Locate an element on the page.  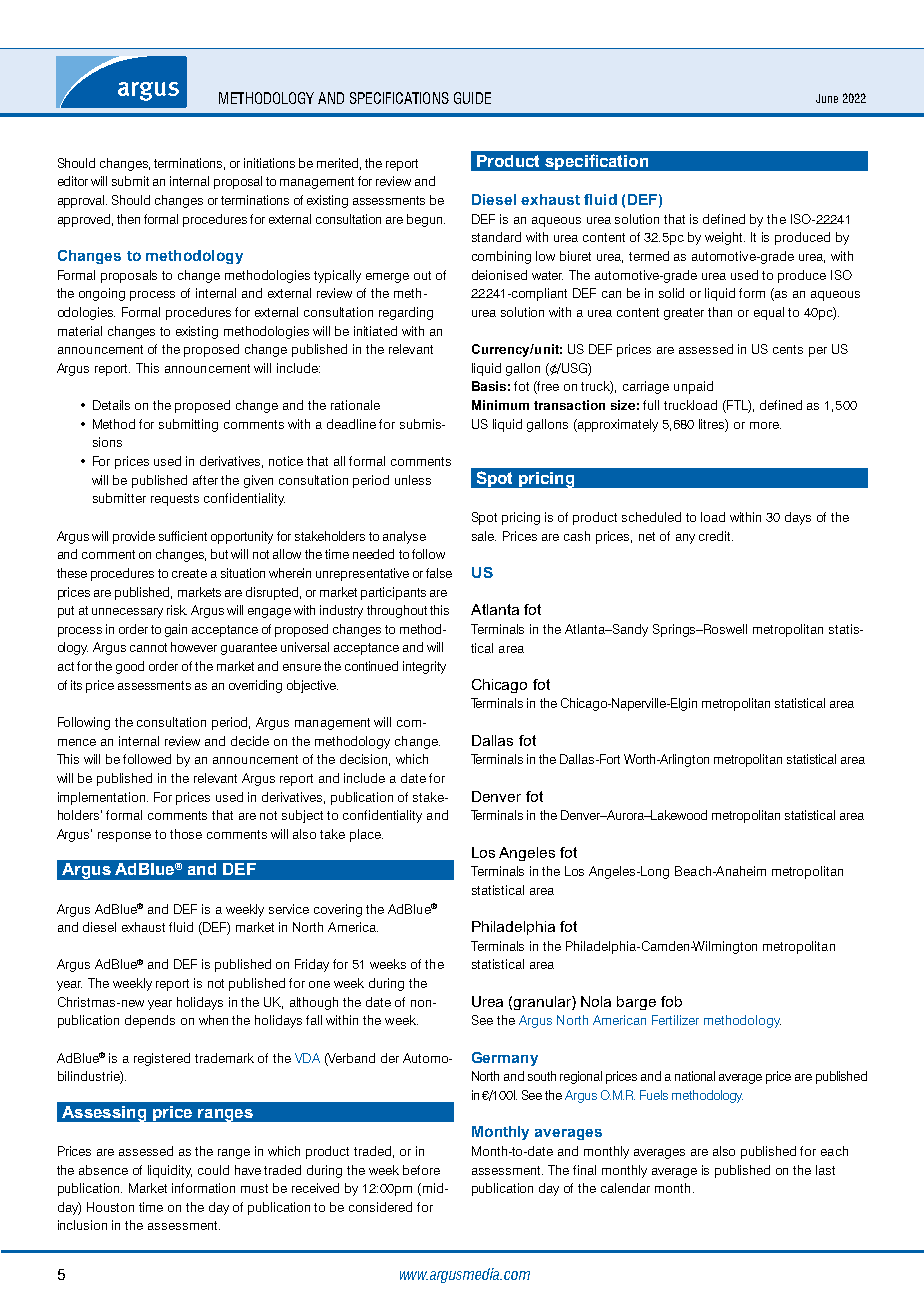
absence is located at coordinates (103, 1170).
